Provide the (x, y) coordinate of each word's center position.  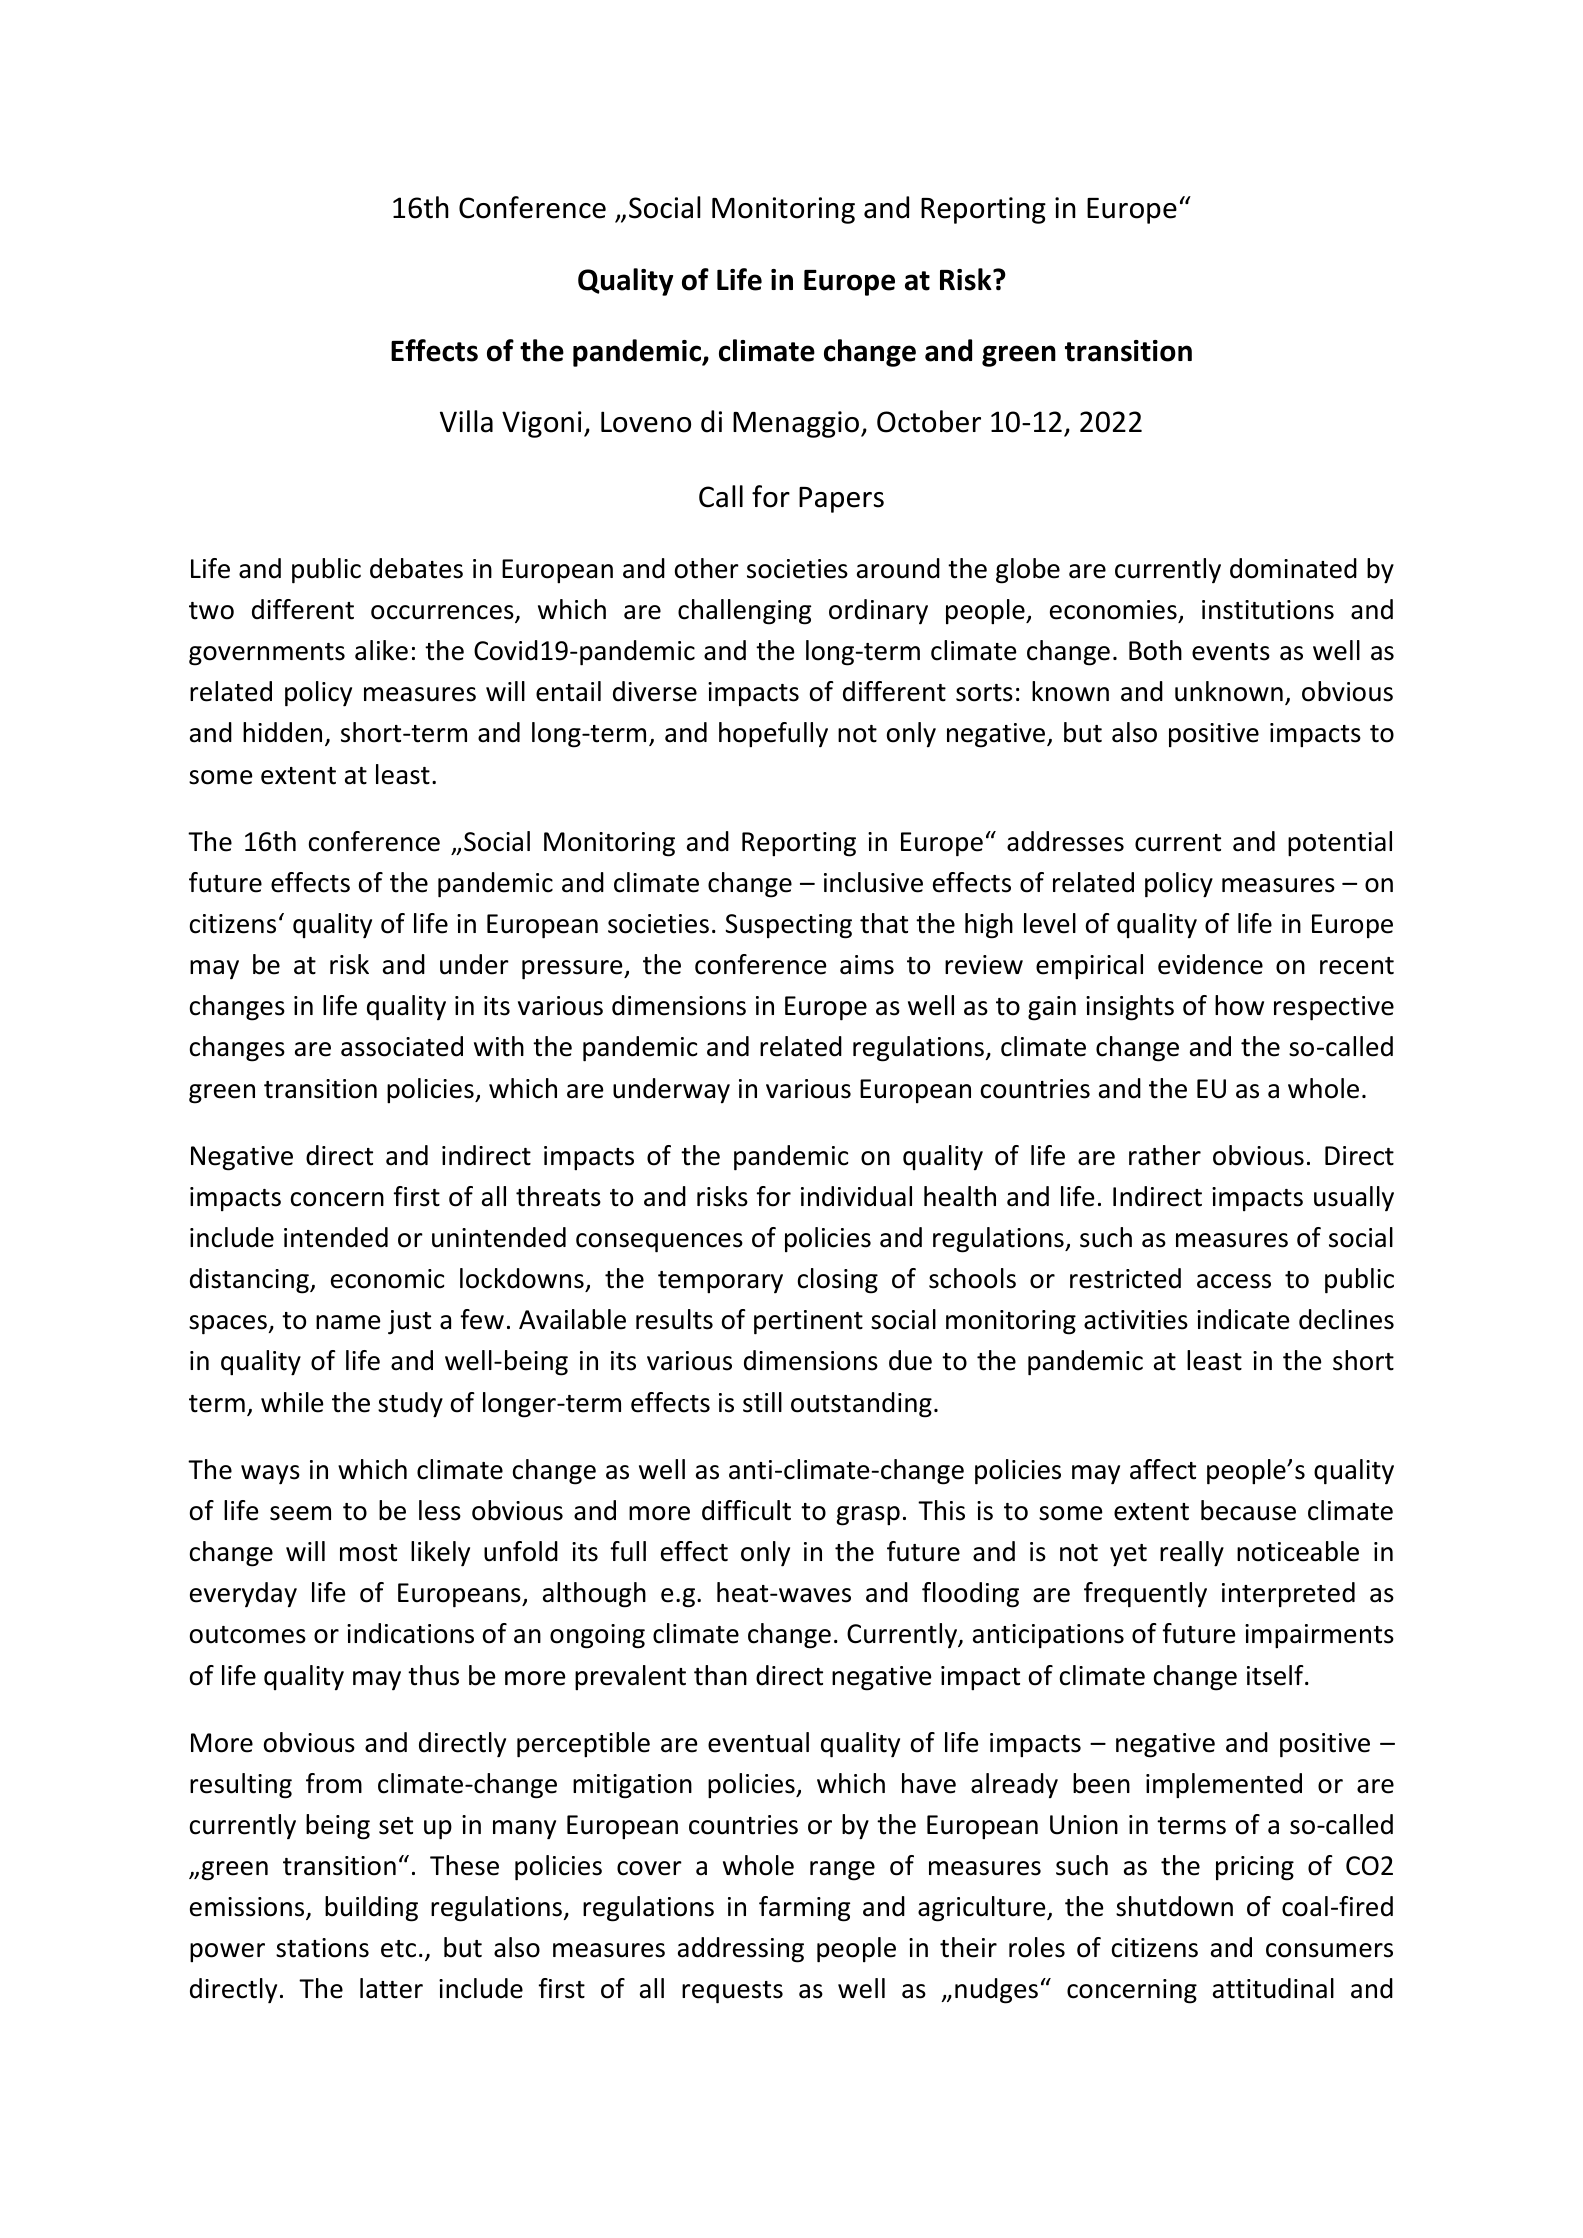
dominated (1293, 568)
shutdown (1174, 1906)
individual (856, 1196)
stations (322, 1948)
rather (1165, 1155)
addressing (741, 1950)
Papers (841, 500)
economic (388, 1279)
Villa (466, 421)
